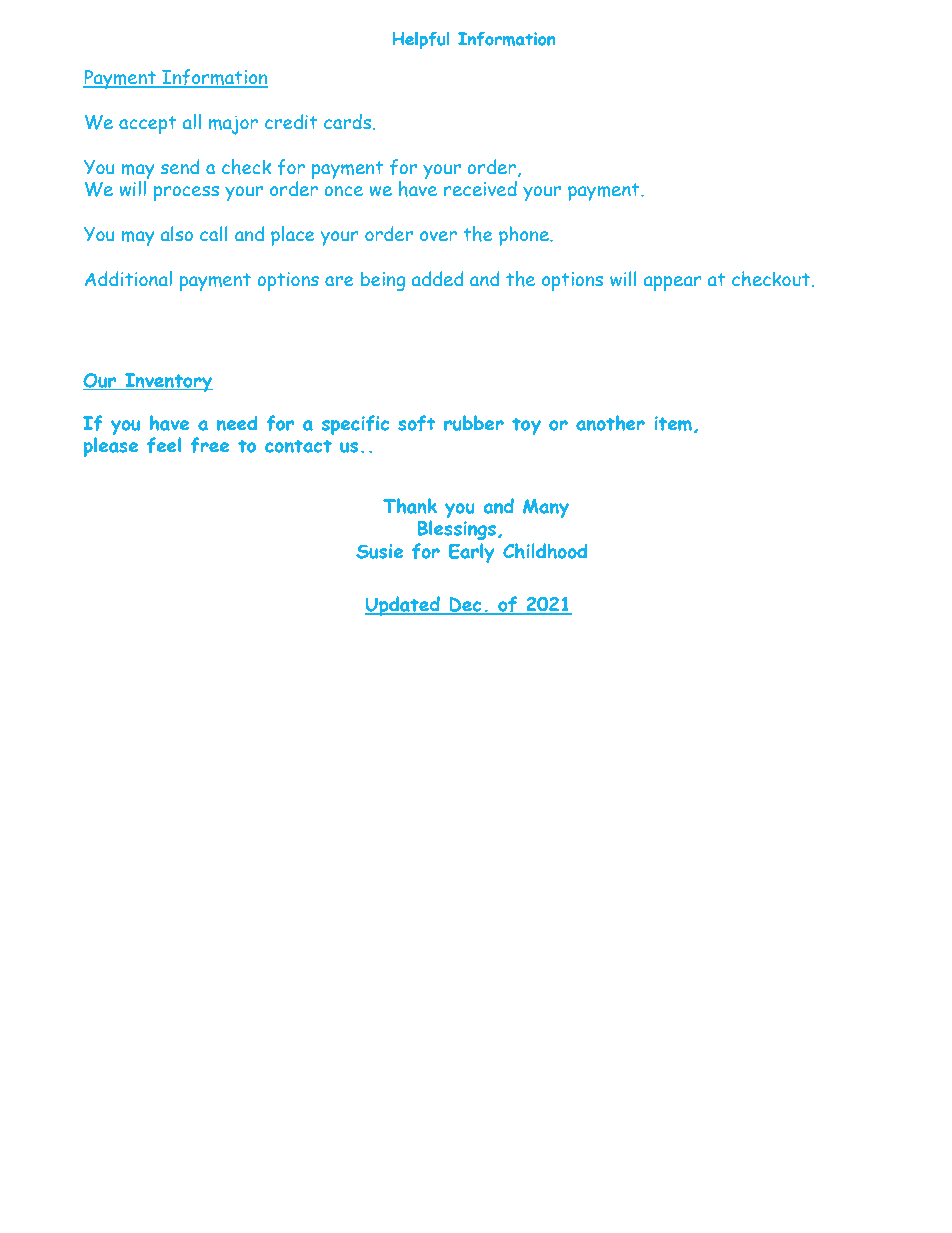 This screenshot has height=1233, width=952. I want to click on over, so click(438, 236).
